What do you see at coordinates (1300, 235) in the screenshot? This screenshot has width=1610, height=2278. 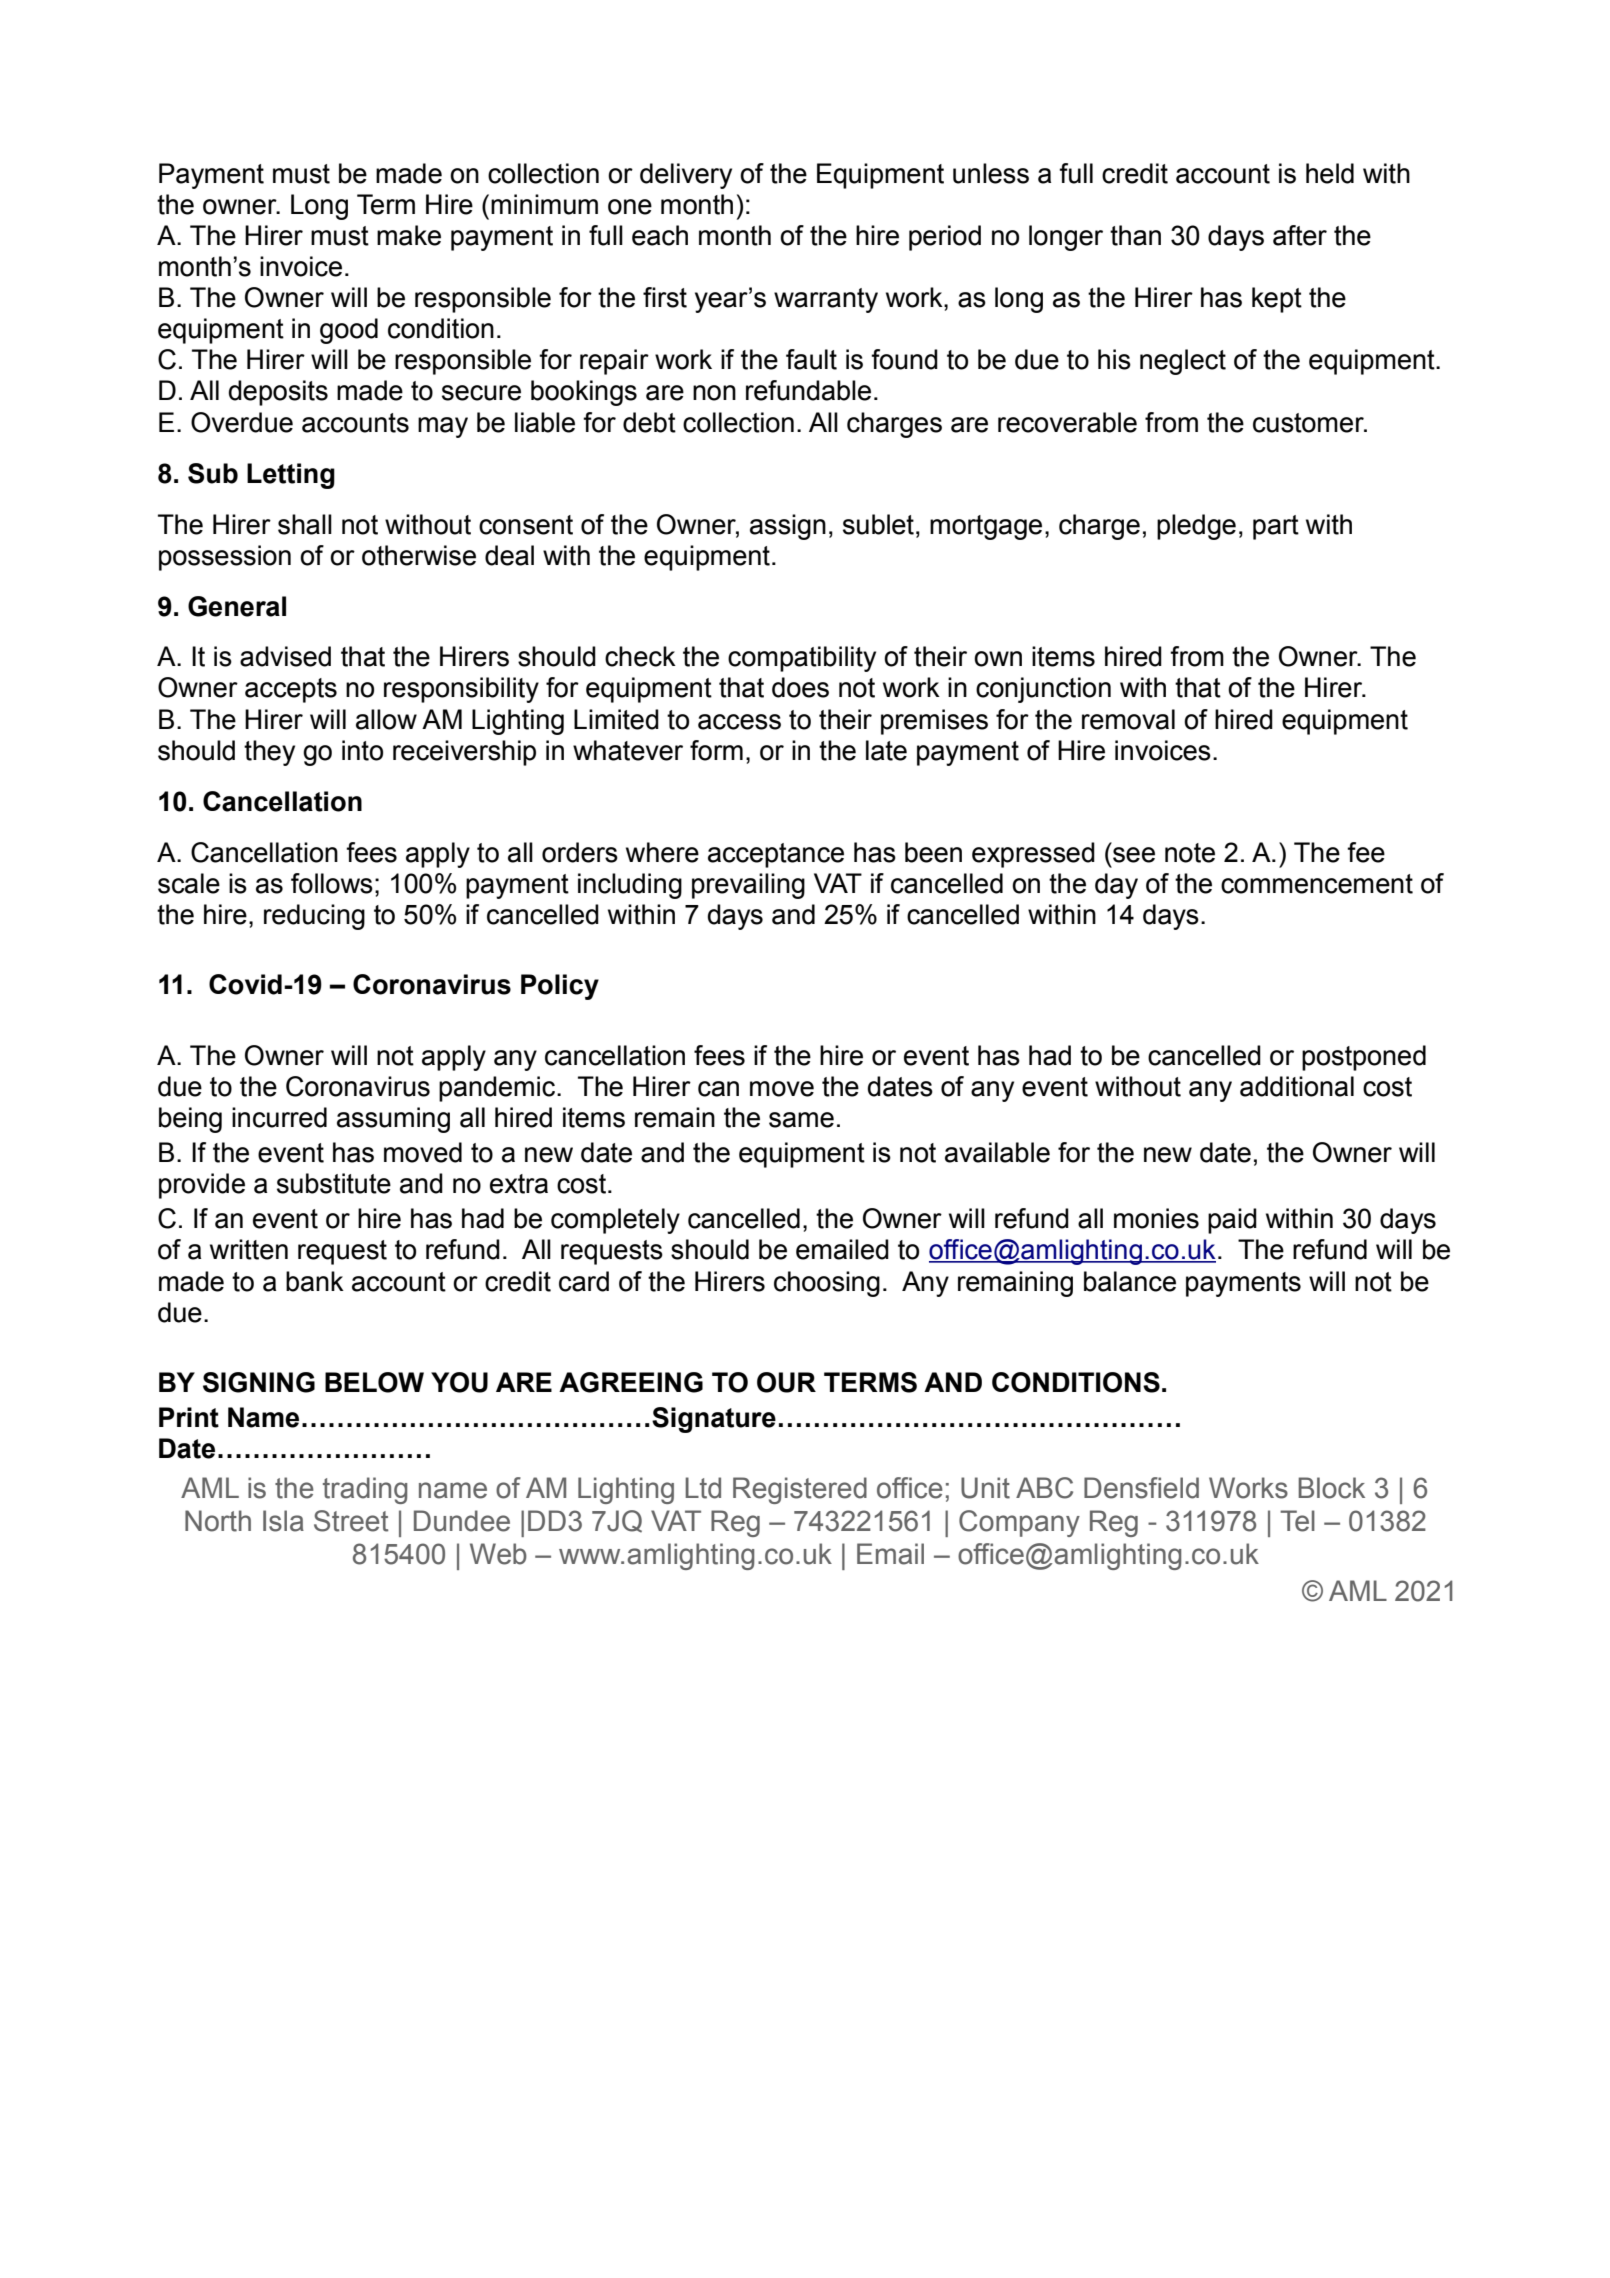 I see `after` at bounding box center [1300, 235].
